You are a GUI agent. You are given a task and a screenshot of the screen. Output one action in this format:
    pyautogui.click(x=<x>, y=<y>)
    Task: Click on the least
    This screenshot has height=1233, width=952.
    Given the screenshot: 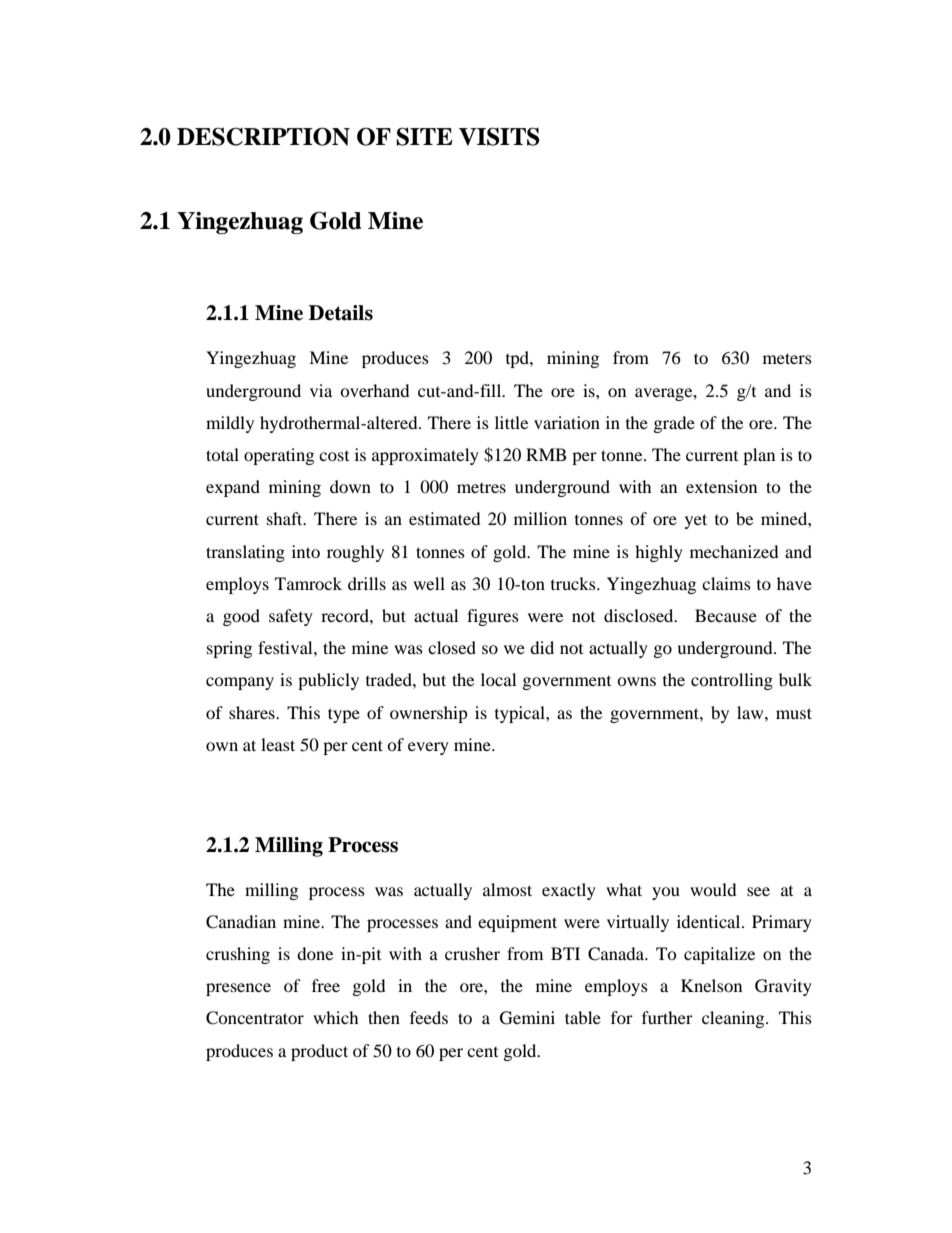 What is the action you would take?
    pyautogui.click(x=278, y=744)
